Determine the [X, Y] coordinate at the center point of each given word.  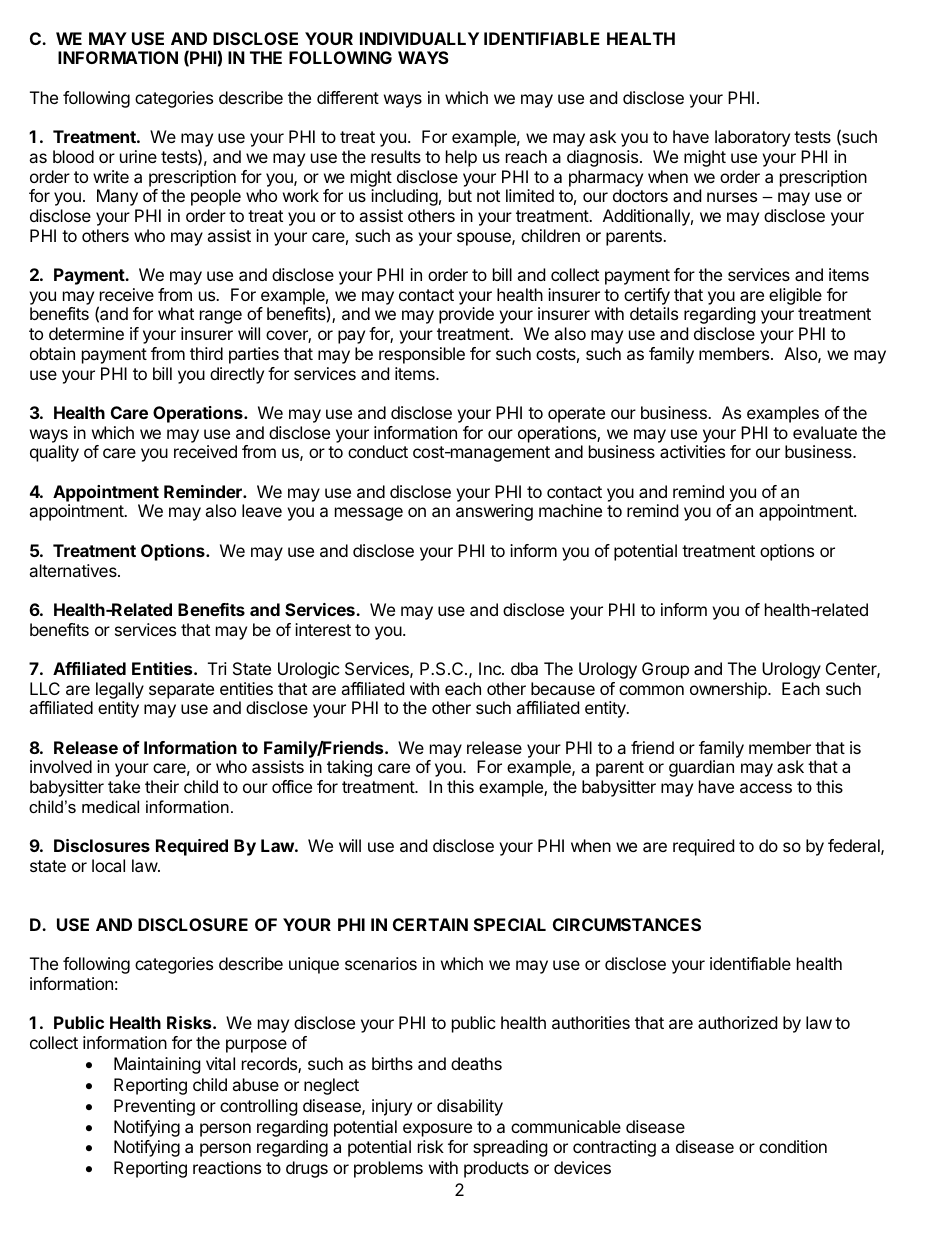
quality [54, 453]
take [124, 786]
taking [349, 768]
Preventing [154, 1107]
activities [692, 451]
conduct [378, 451]
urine [138, 156]
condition [793, 1146]
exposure [437, 1130]
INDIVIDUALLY [419, 38]
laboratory [752, 138]
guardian [701, 768]
